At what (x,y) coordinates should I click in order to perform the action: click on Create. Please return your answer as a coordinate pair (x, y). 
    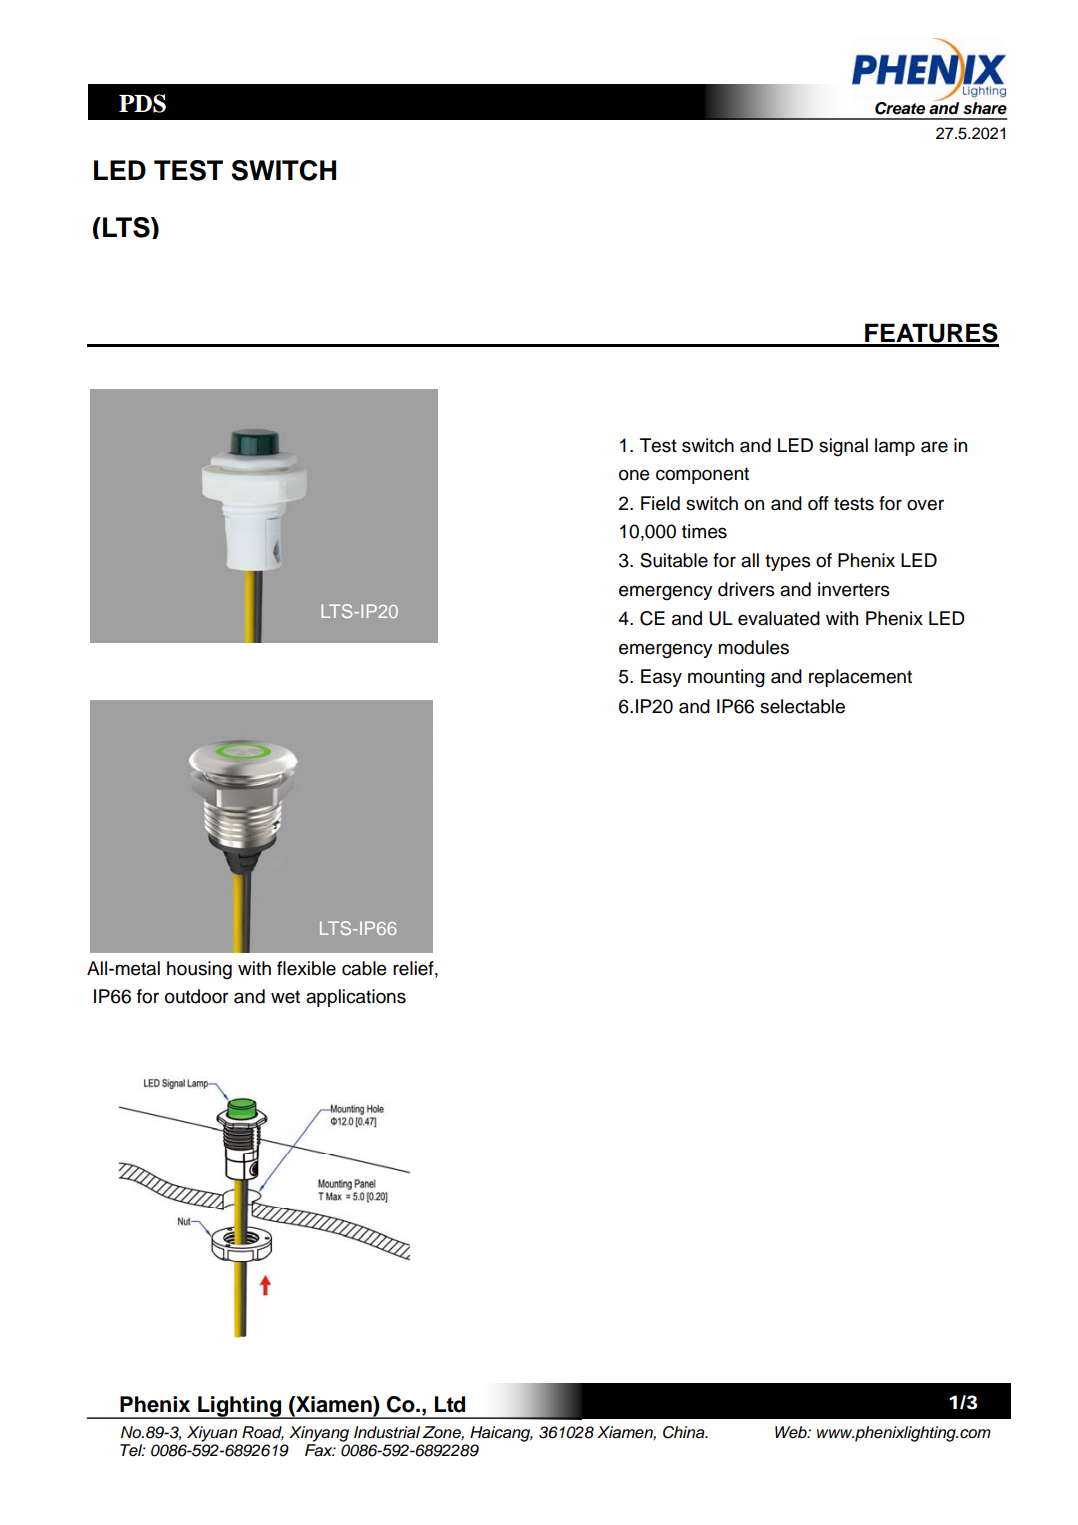
    Looking at the image, I should click on (900, 108).
